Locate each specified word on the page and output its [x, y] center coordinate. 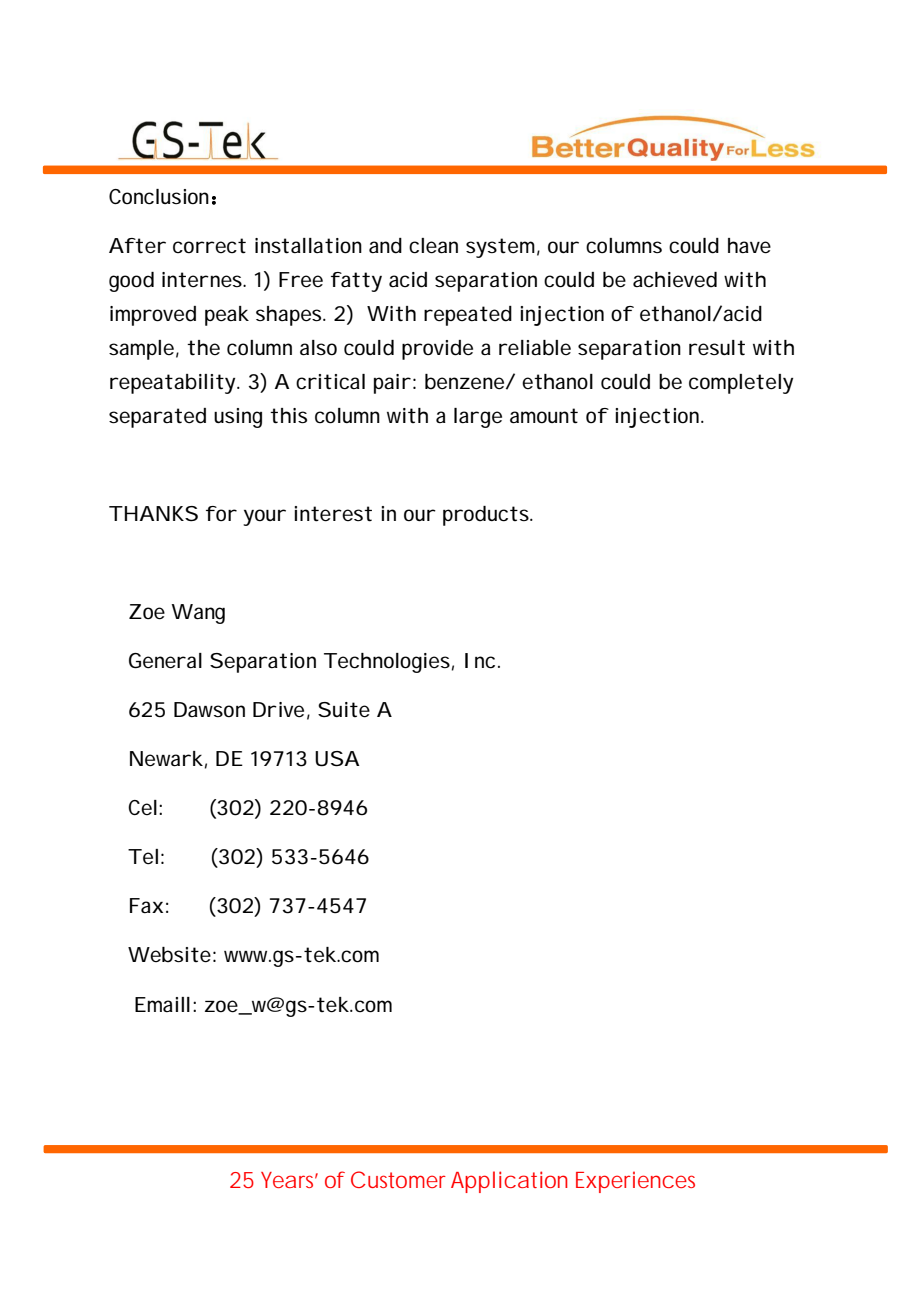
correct [209, 246]
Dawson [209, 710]
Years [289, 1180]
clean [433, 246]
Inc [482, 661]
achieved [675, 280]
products [487, 516]
